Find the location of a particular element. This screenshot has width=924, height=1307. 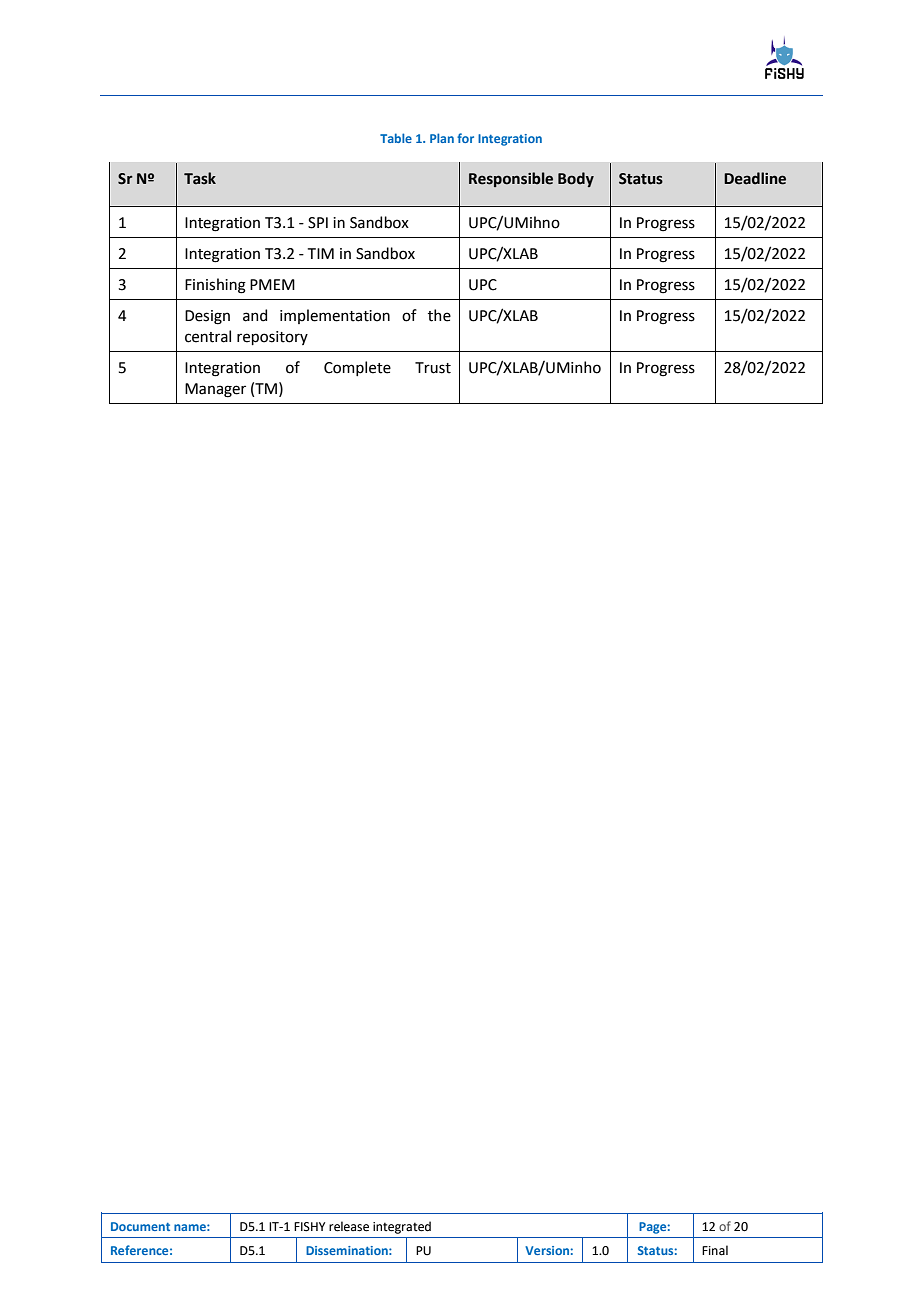

Deadline is located at coordinates (755, 178).
